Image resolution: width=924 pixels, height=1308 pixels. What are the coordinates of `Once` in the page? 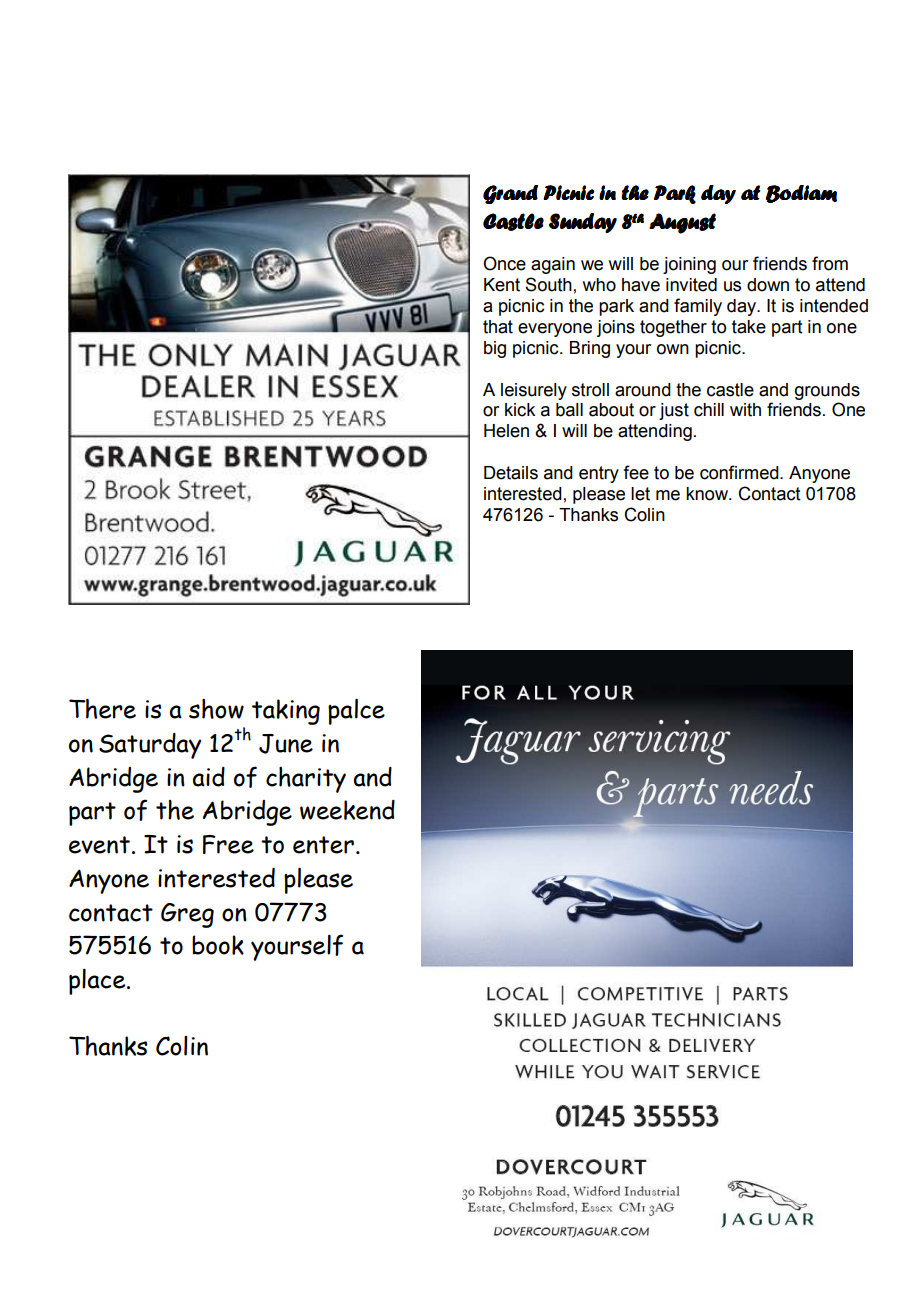 It's located at (504, 263).
